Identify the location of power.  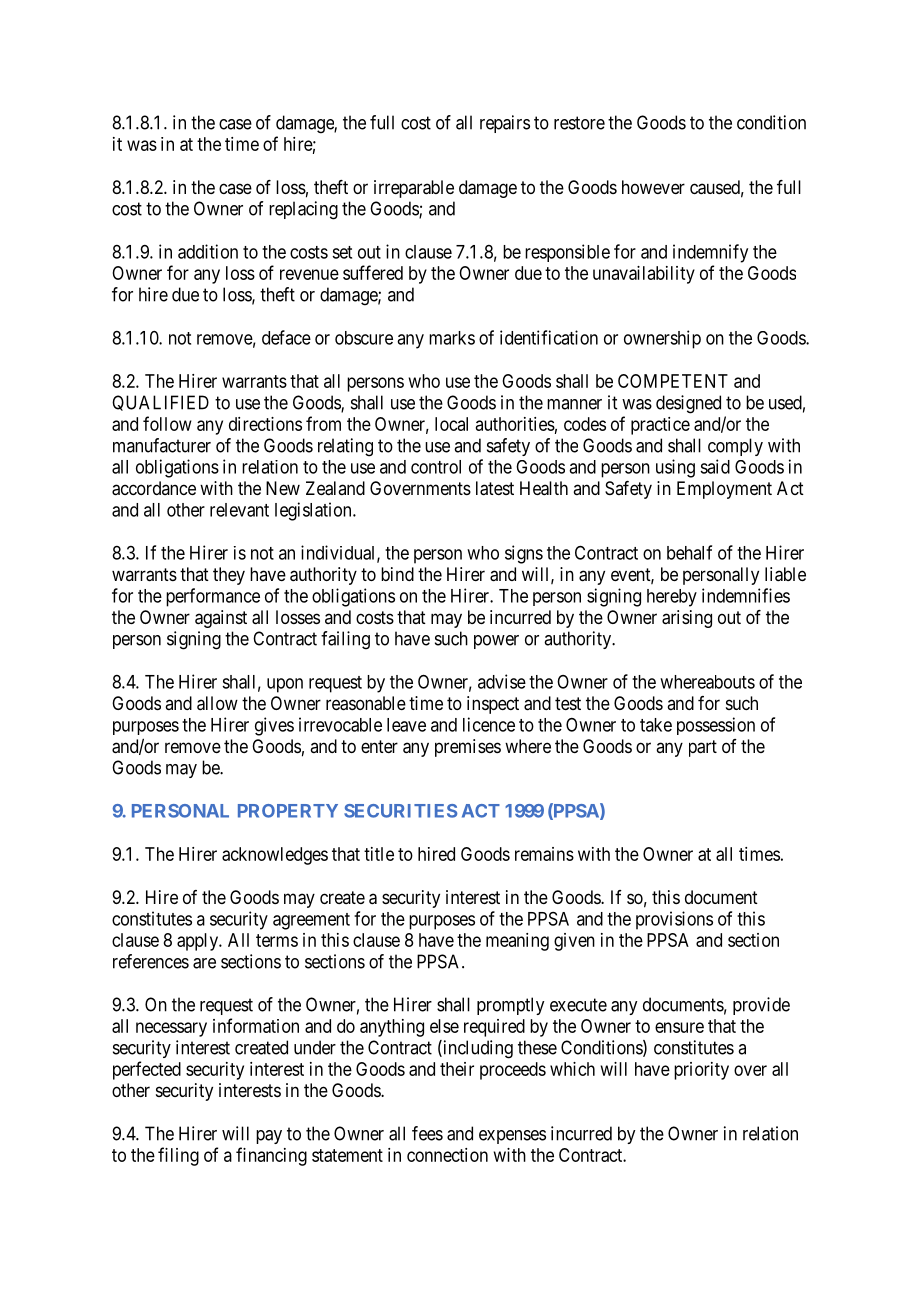
(496, 642).
